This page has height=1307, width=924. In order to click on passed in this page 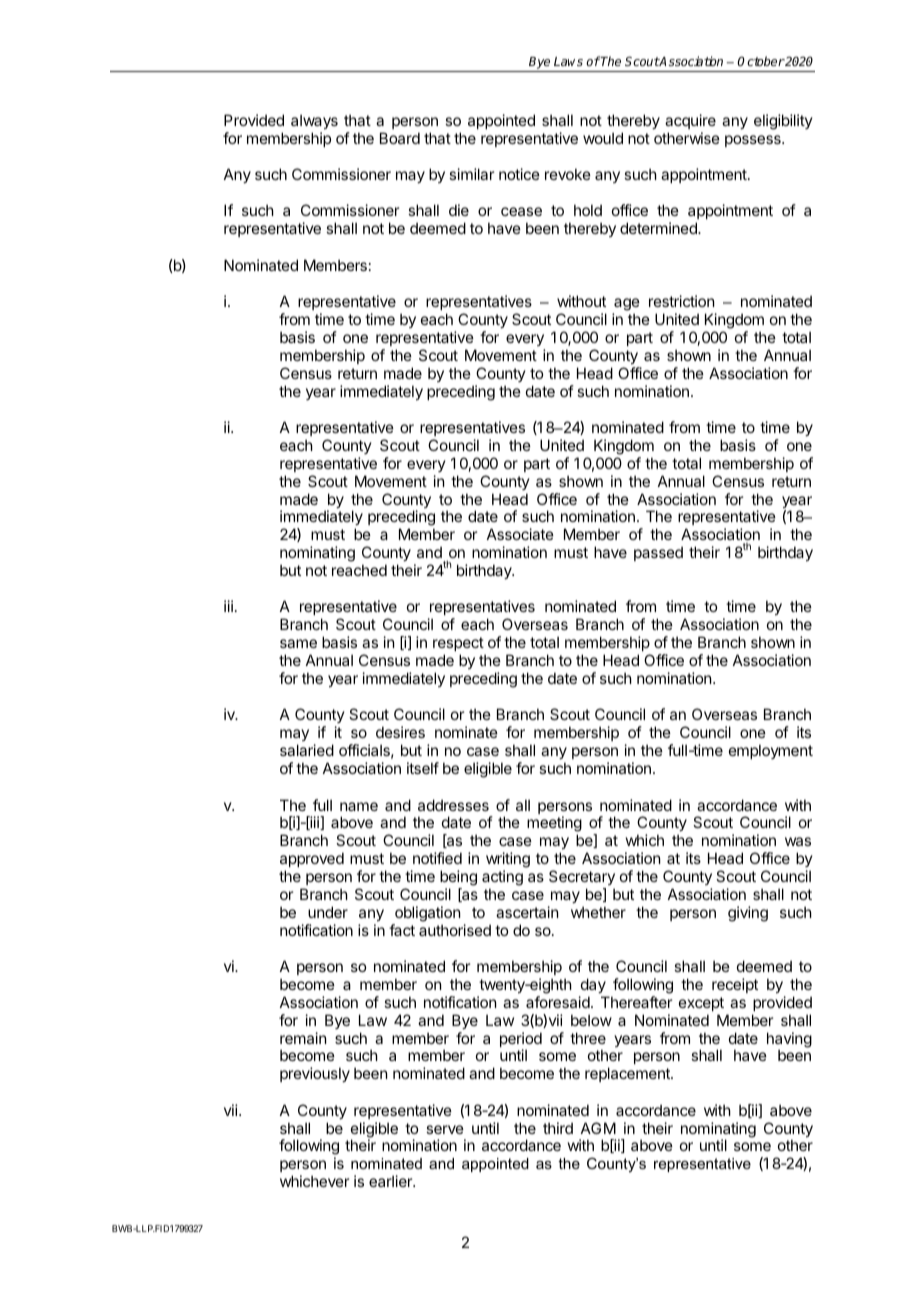, I will do `click(658, 553)`.
